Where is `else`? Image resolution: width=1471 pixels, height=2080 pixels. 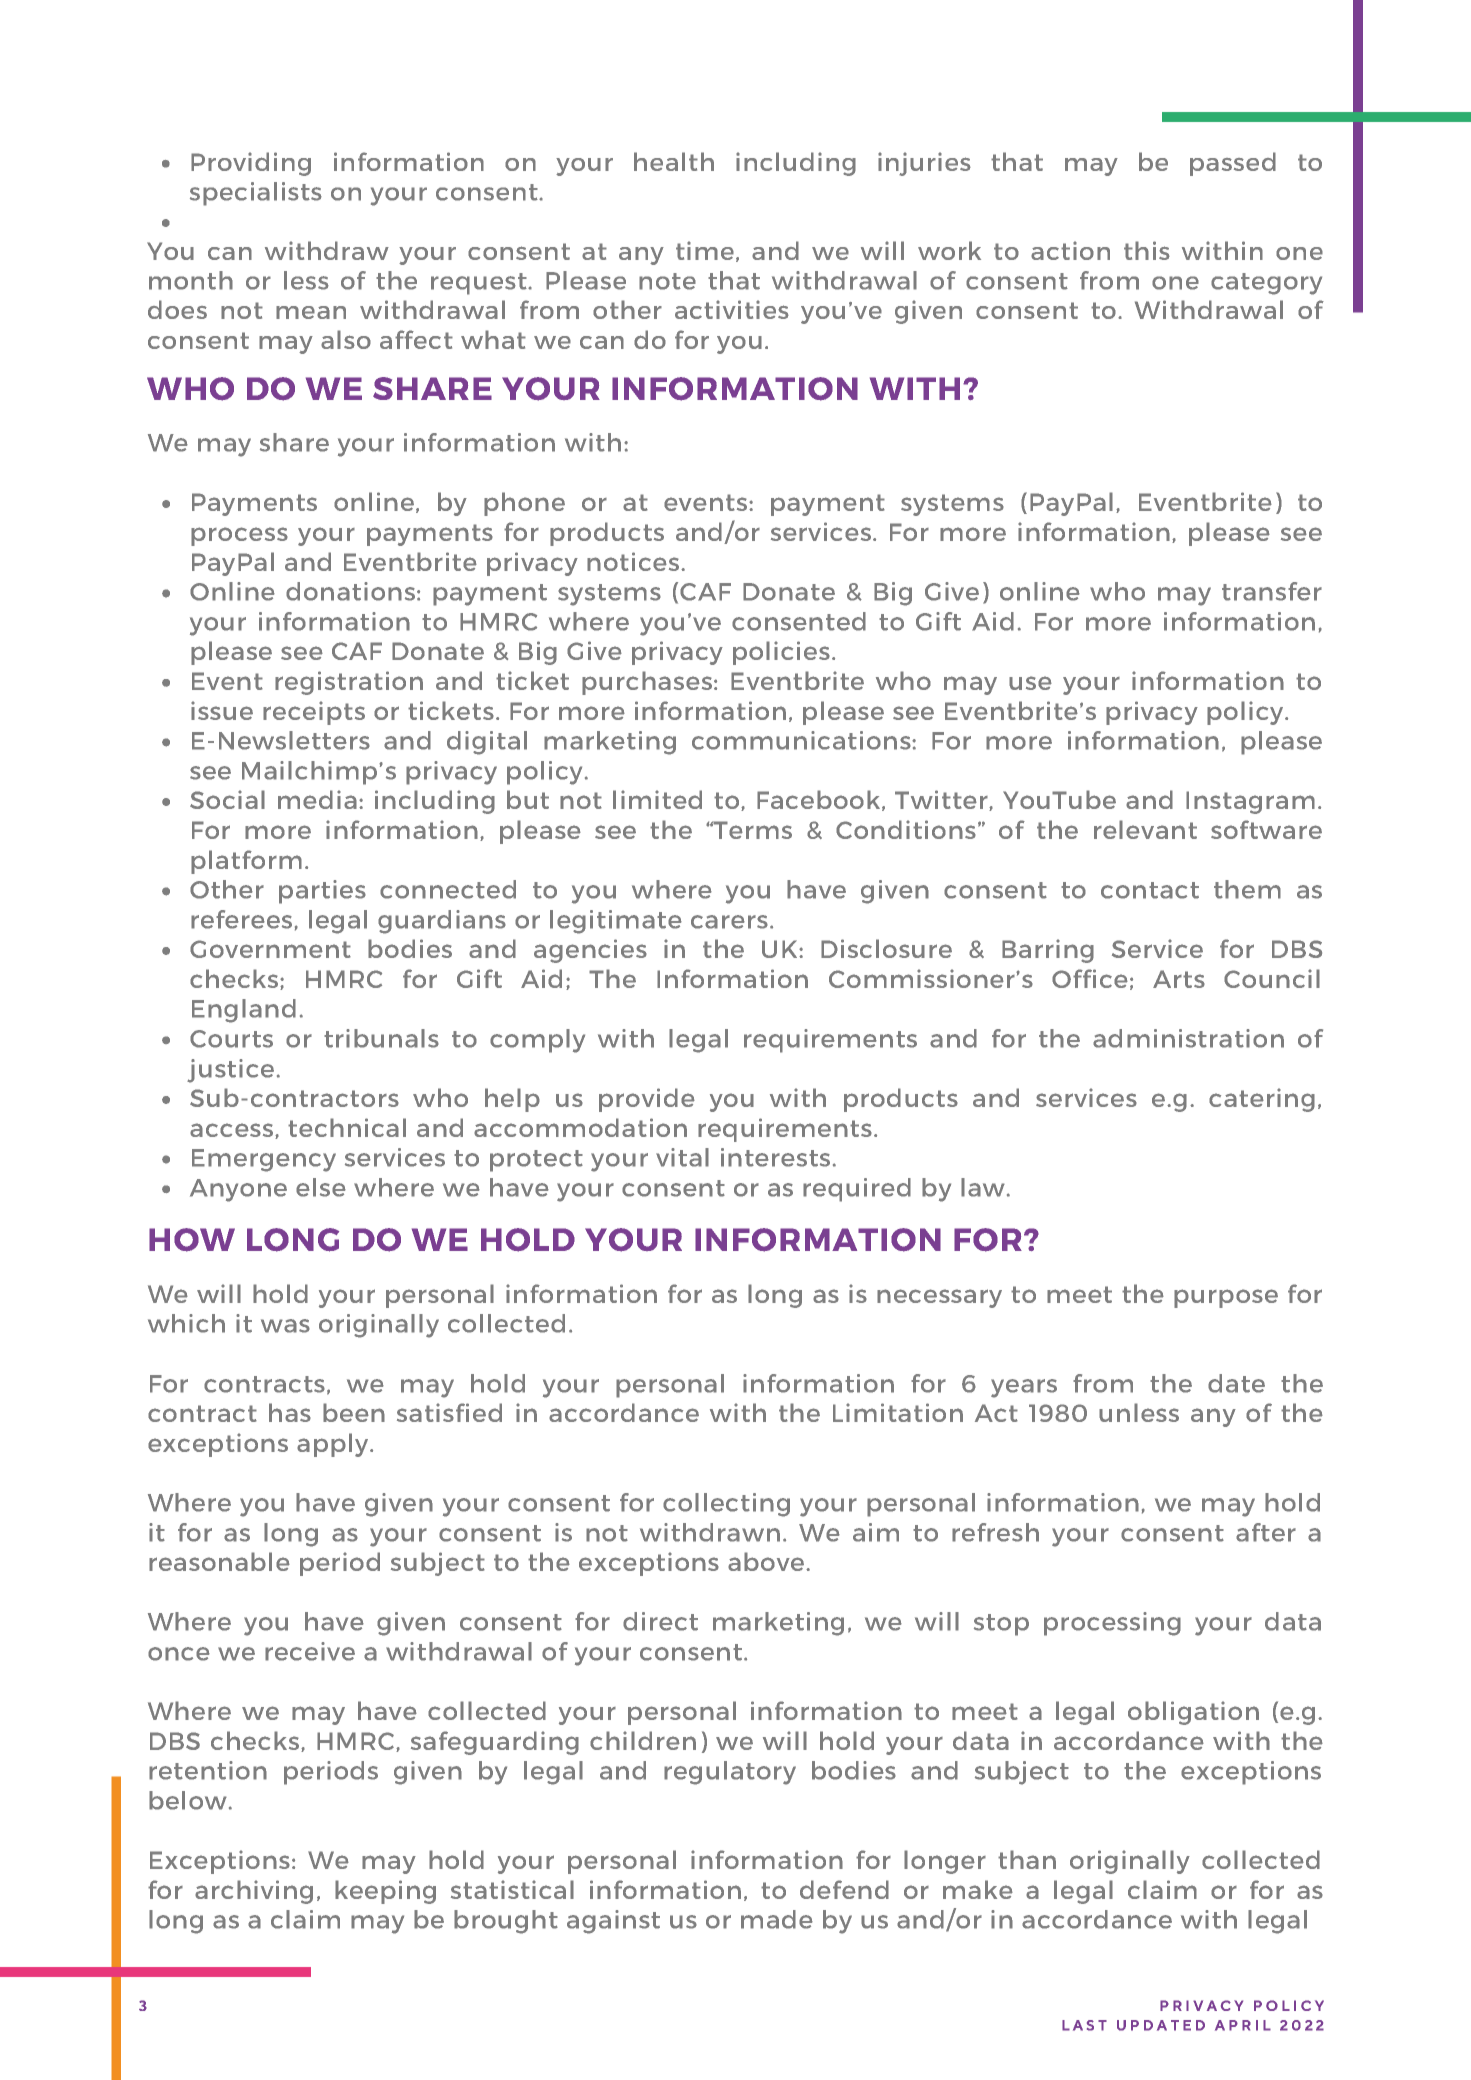
else is located at coordinates (321, 1187).
